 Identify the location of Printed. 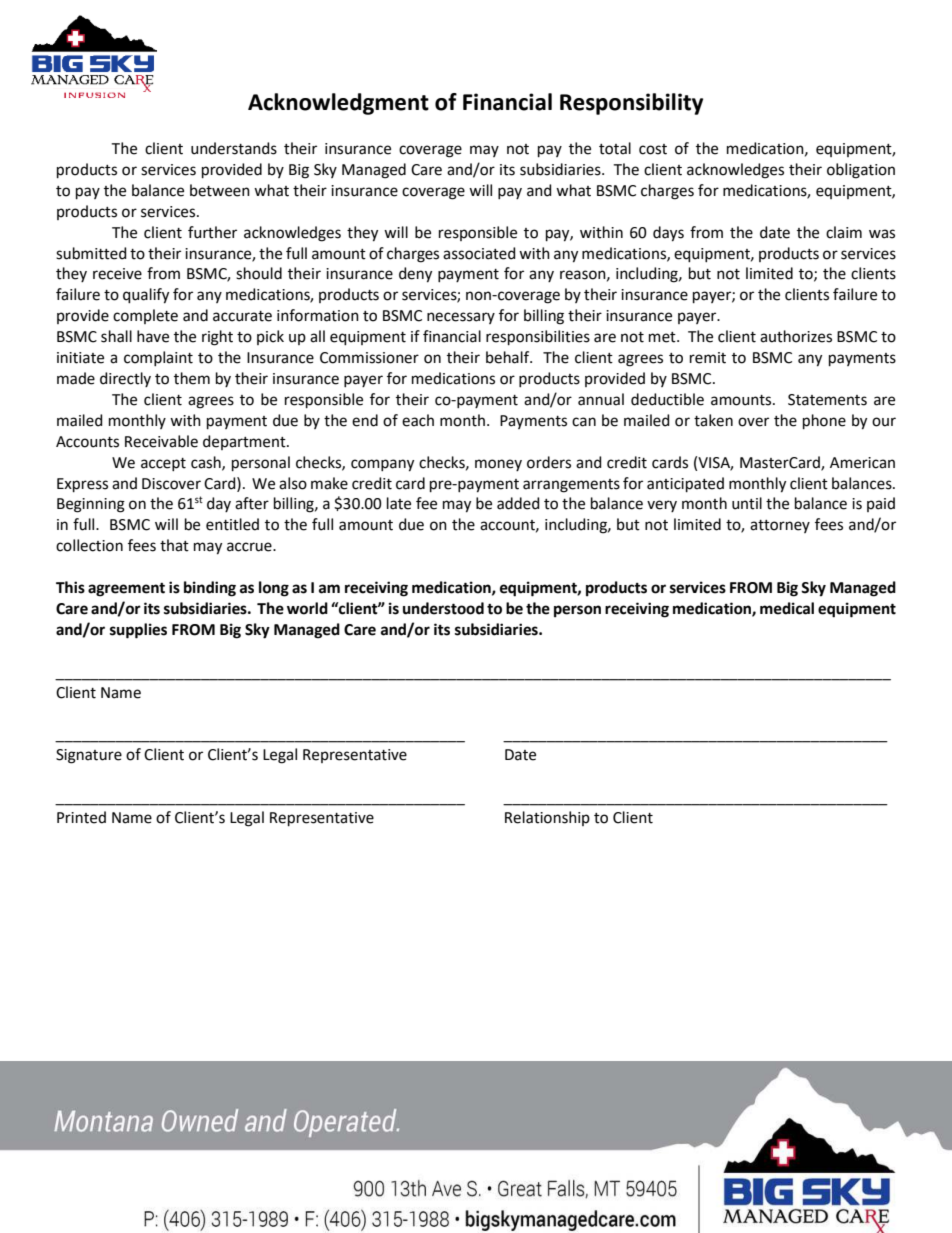
(81, 817).
